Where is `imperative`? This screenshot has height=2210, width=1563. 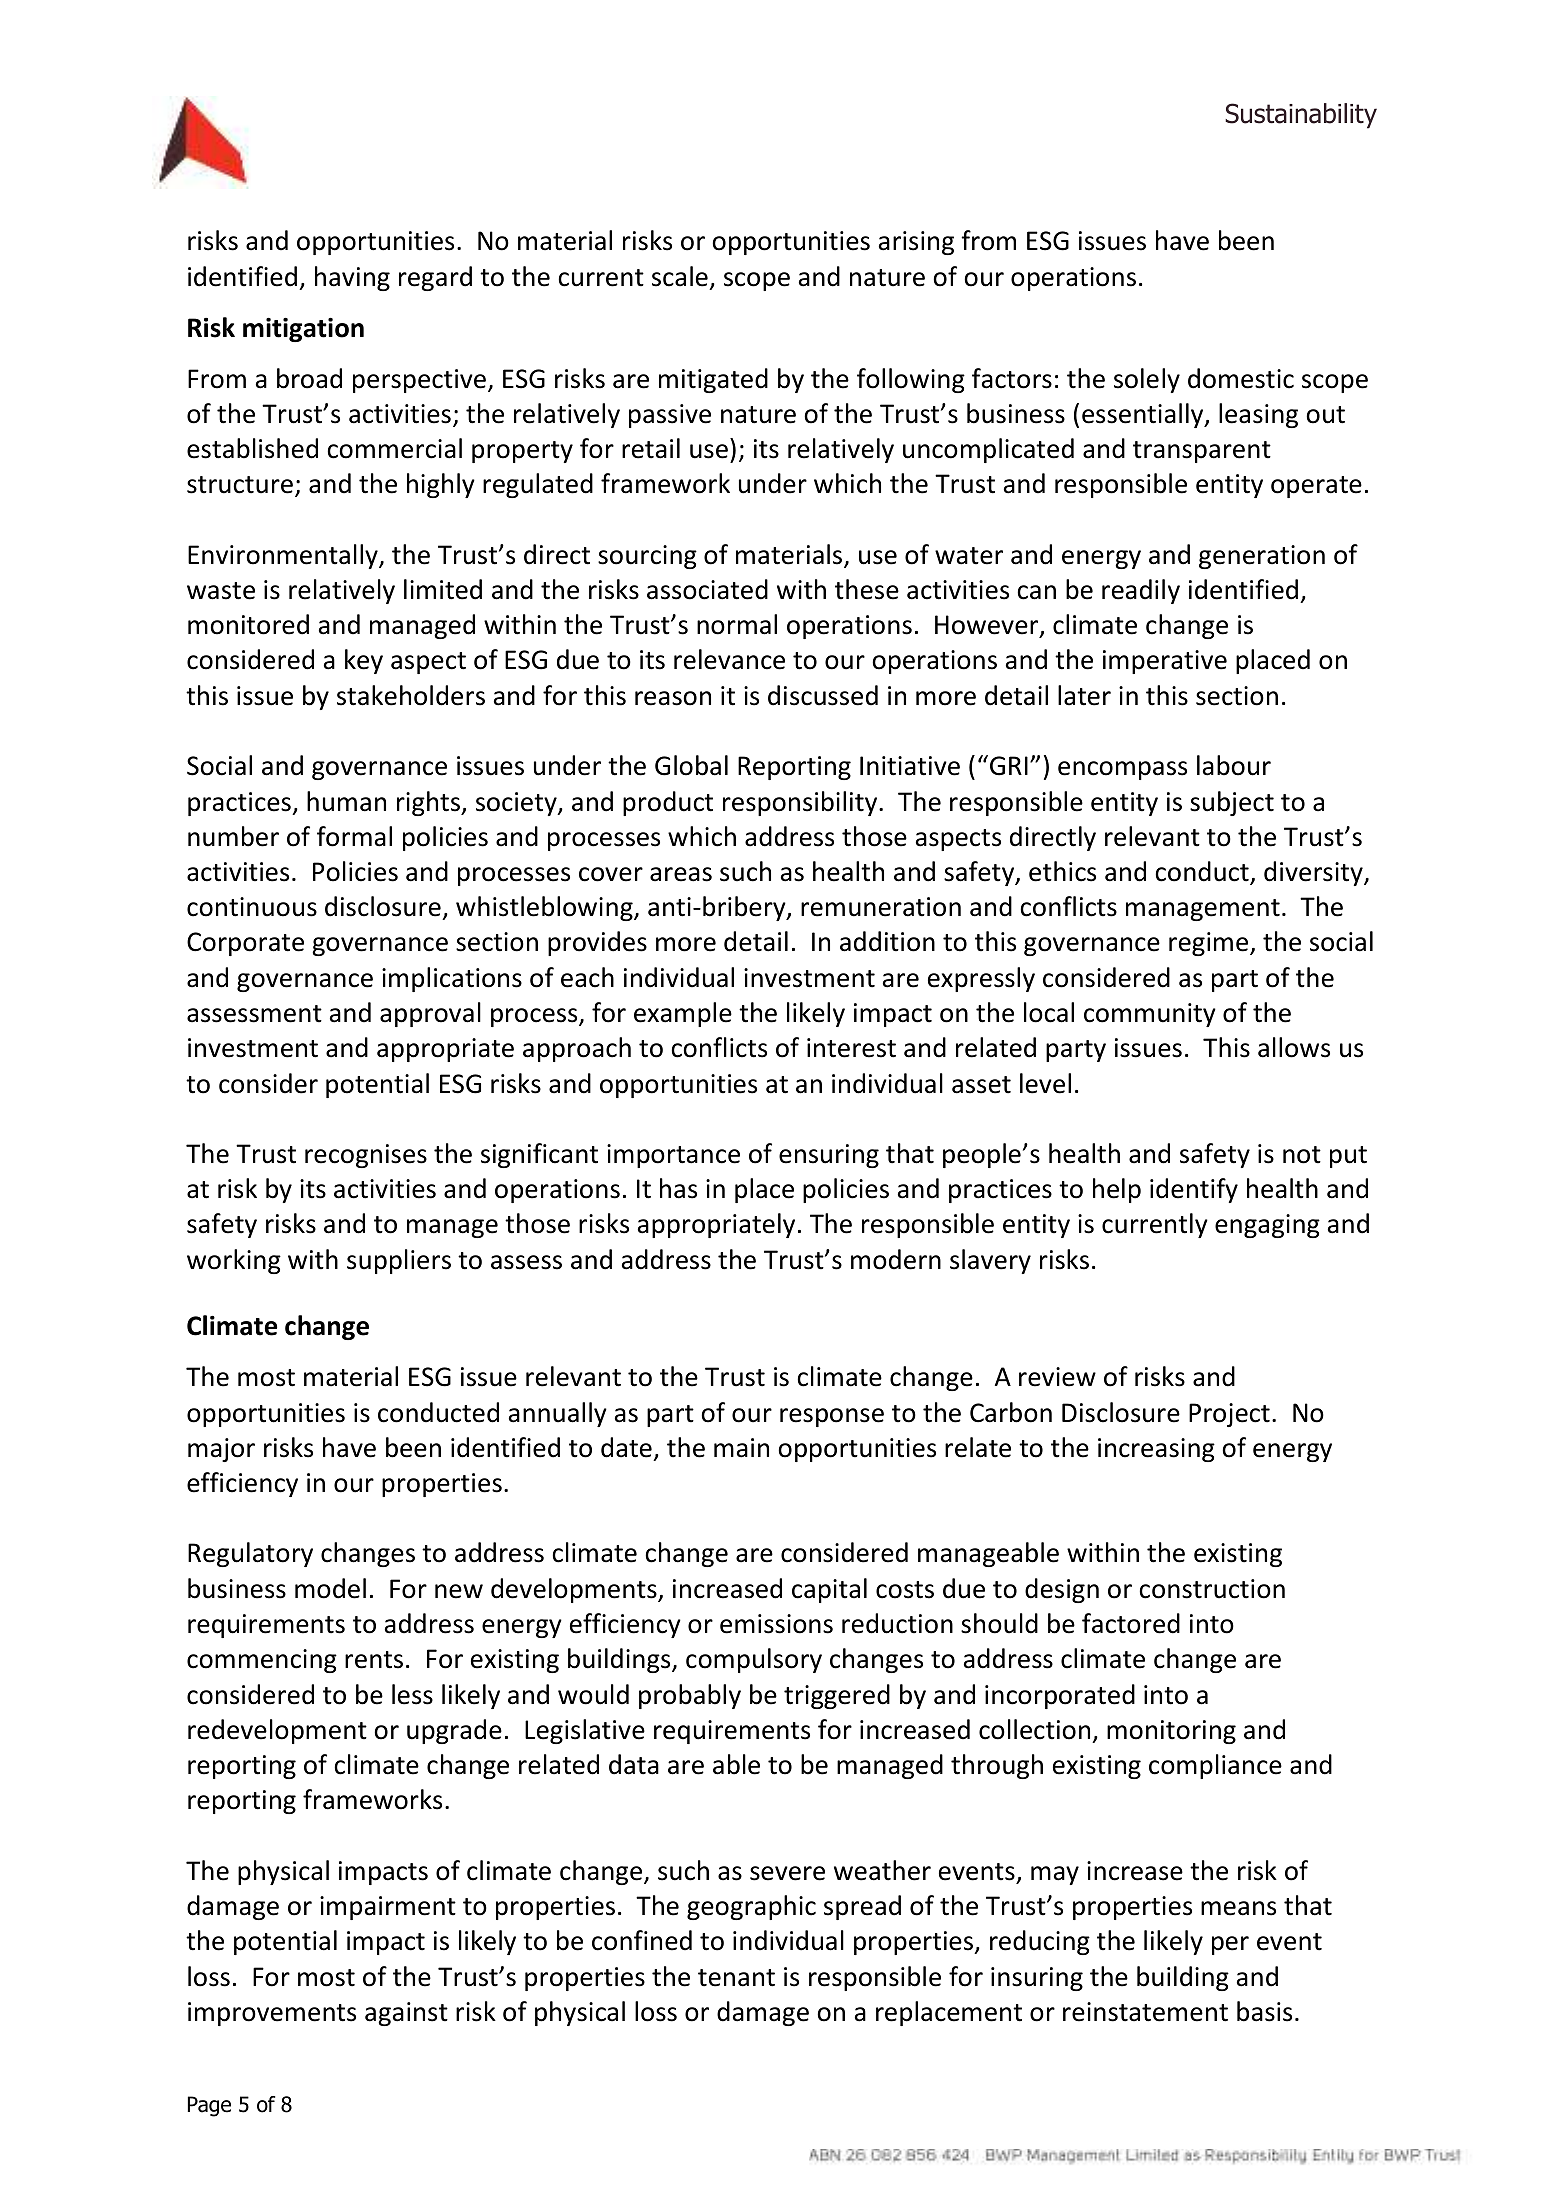 imperative is located at coordinates (1165, 662).
